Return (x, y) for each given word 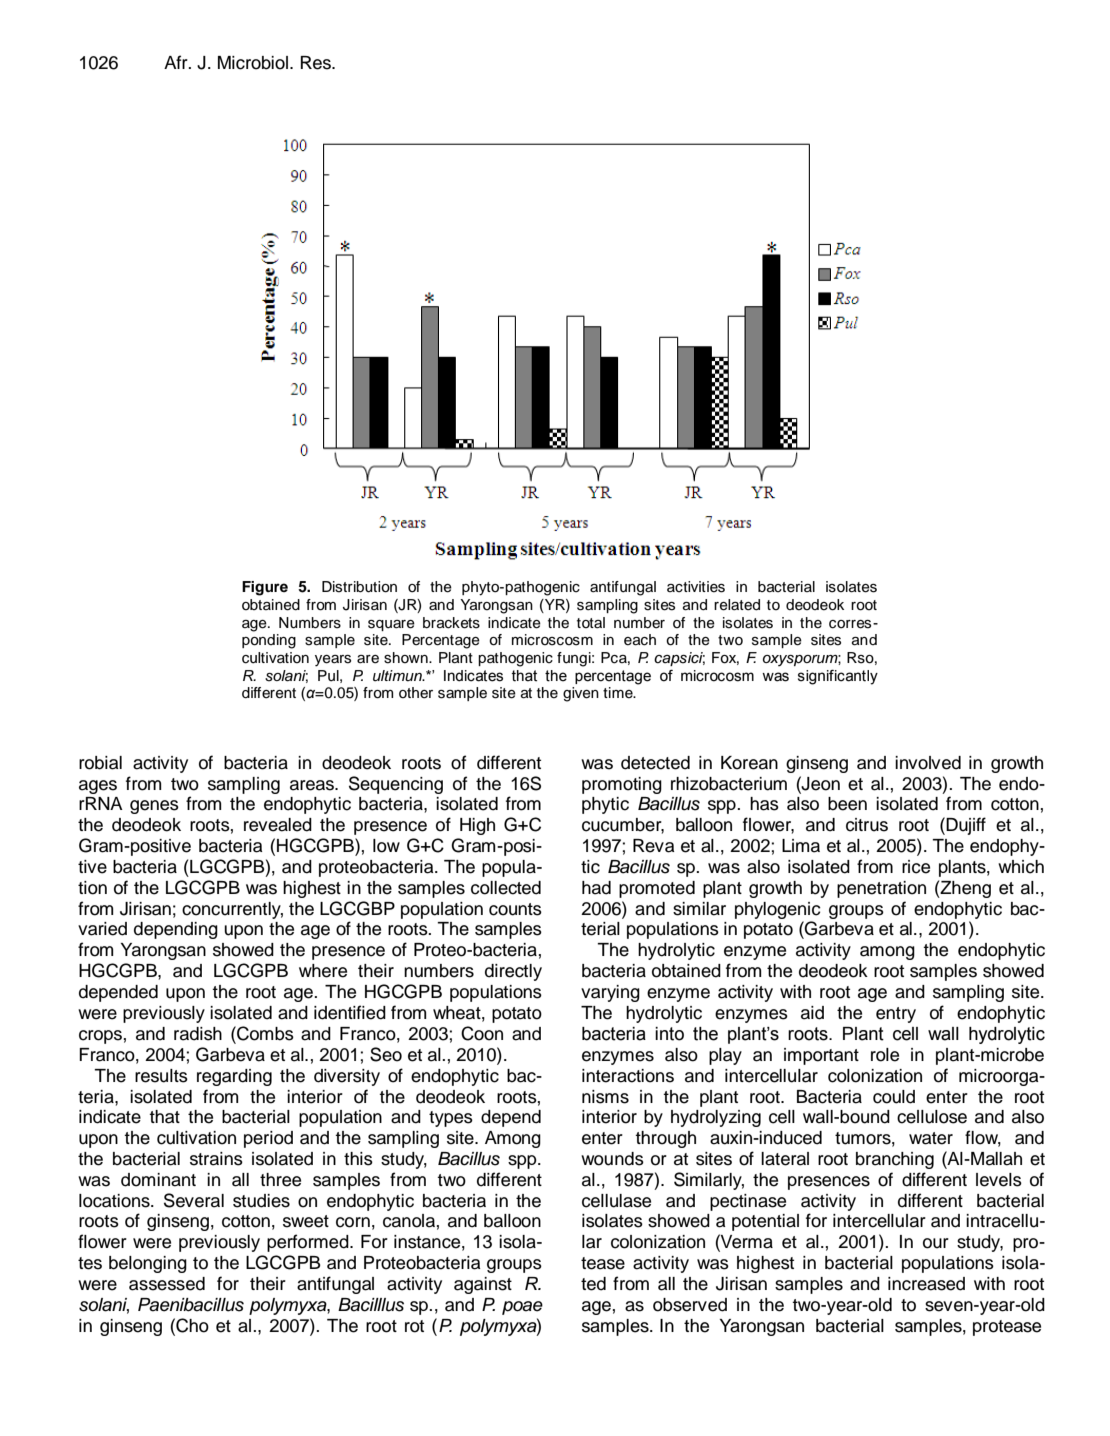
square (391, 625)
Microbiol (253, 63)
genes (154, 807)
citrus (867, 825)
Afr (177, 62)
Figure (265, 588)
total (591, 623)
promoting (622, 785)
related (737, 605)
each (640, 640)
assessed (167, 1284)
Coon (482, 1033)
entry (896, 1015)
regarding (234, 1077)
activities (696, 587)
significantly (838, 677)
